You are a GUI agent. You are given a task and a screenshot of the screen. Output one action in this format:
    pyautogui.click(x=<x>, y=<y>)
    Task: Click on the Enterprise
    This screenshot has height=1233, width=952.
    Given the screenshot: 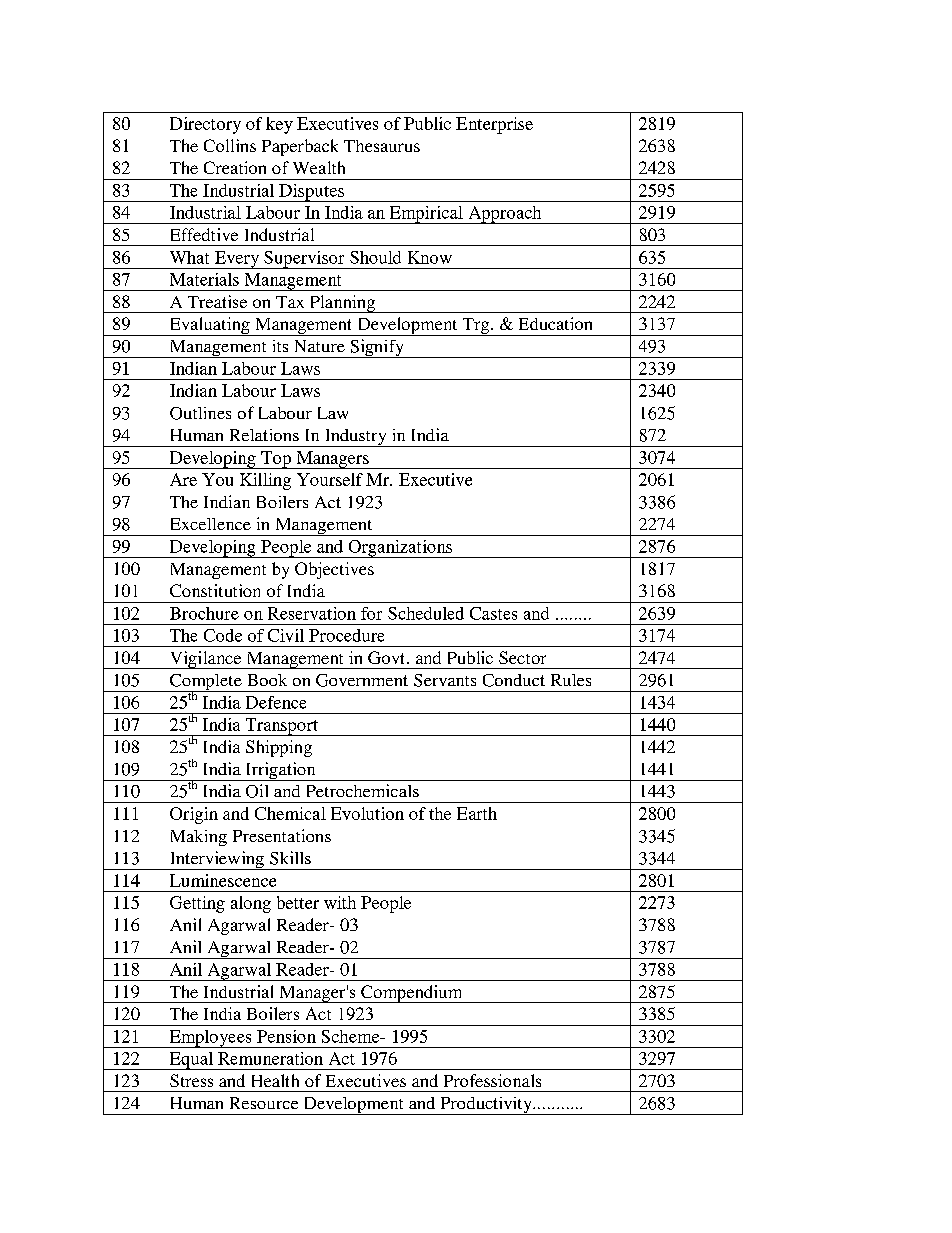 What is the action you would take?
    pyautogui.click(x=494, y=125)
